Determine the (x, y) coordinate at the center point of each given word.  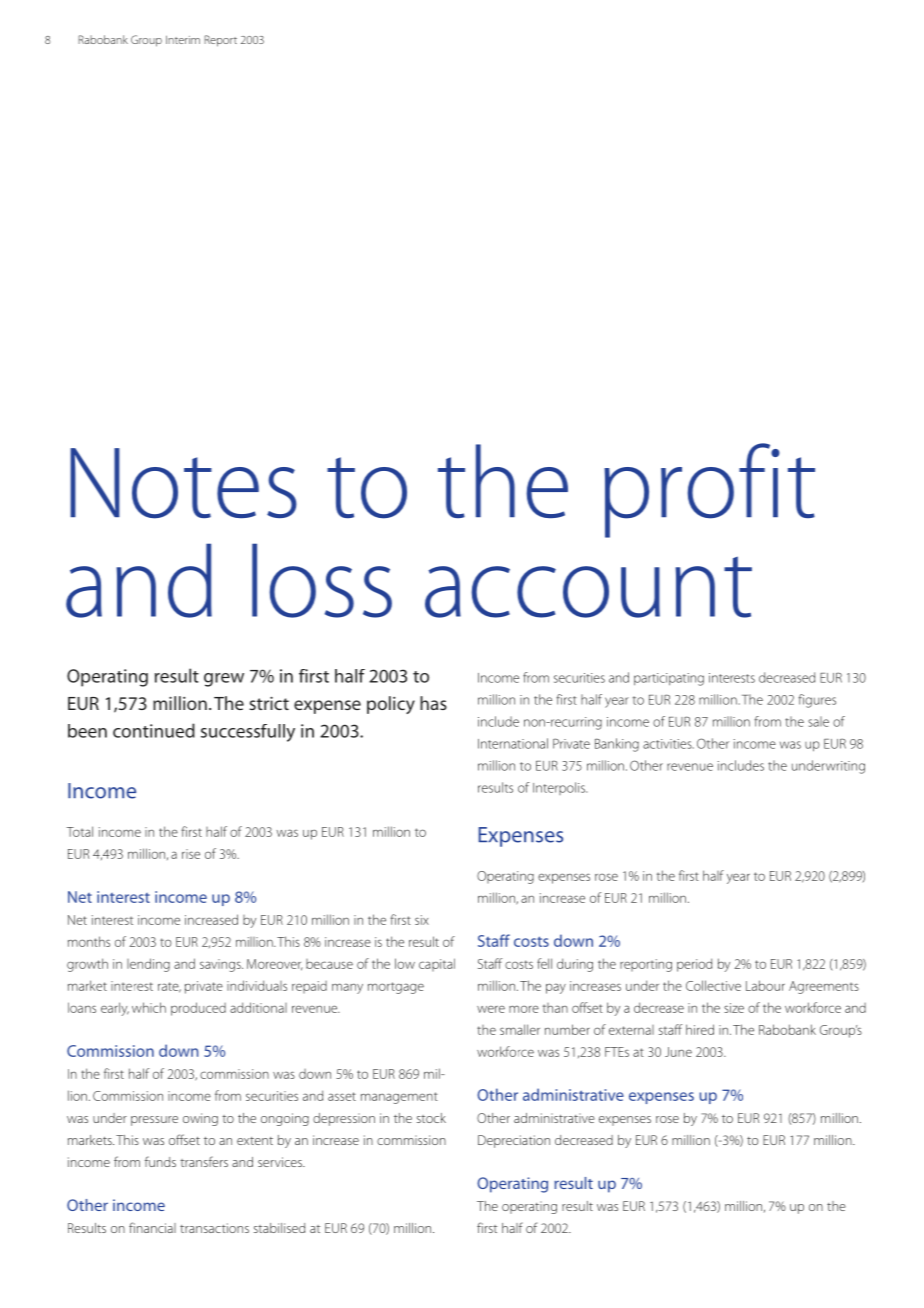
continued (154, 730)
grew (224, 680)
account (588, 587)
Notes (183, 483)
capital (437, 964)
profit (709, 490)
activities (668, 744)
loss (322, 580)
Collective (713, 985)
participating (669, 679)
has (433, 703)
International (513, 743)
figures (817, 701)
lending (148, 965)
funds (160, 1161)
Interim (183, 39)
